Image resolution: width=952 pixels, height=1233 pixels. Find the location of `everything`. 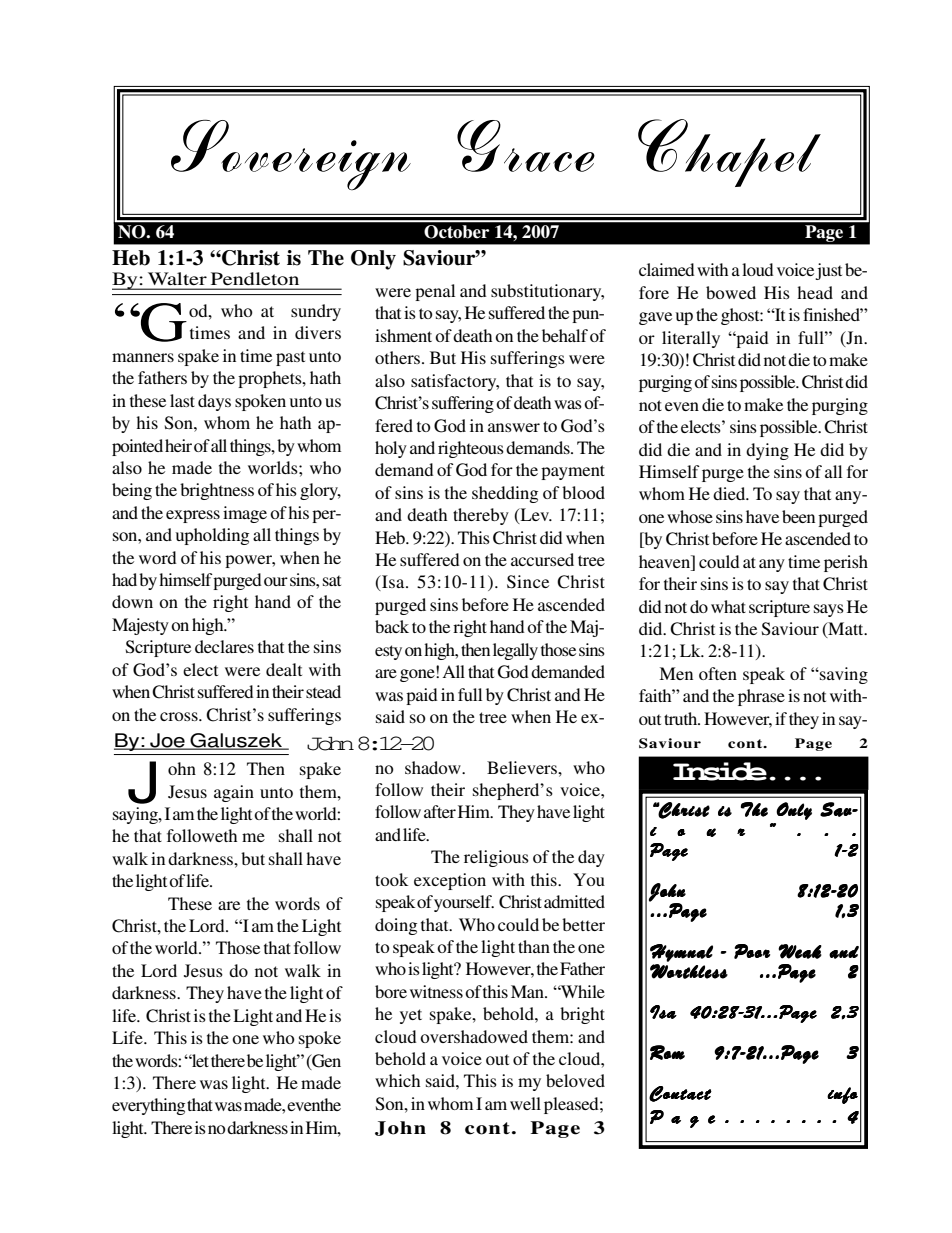

everything is located at coordinates (148, 1106).
